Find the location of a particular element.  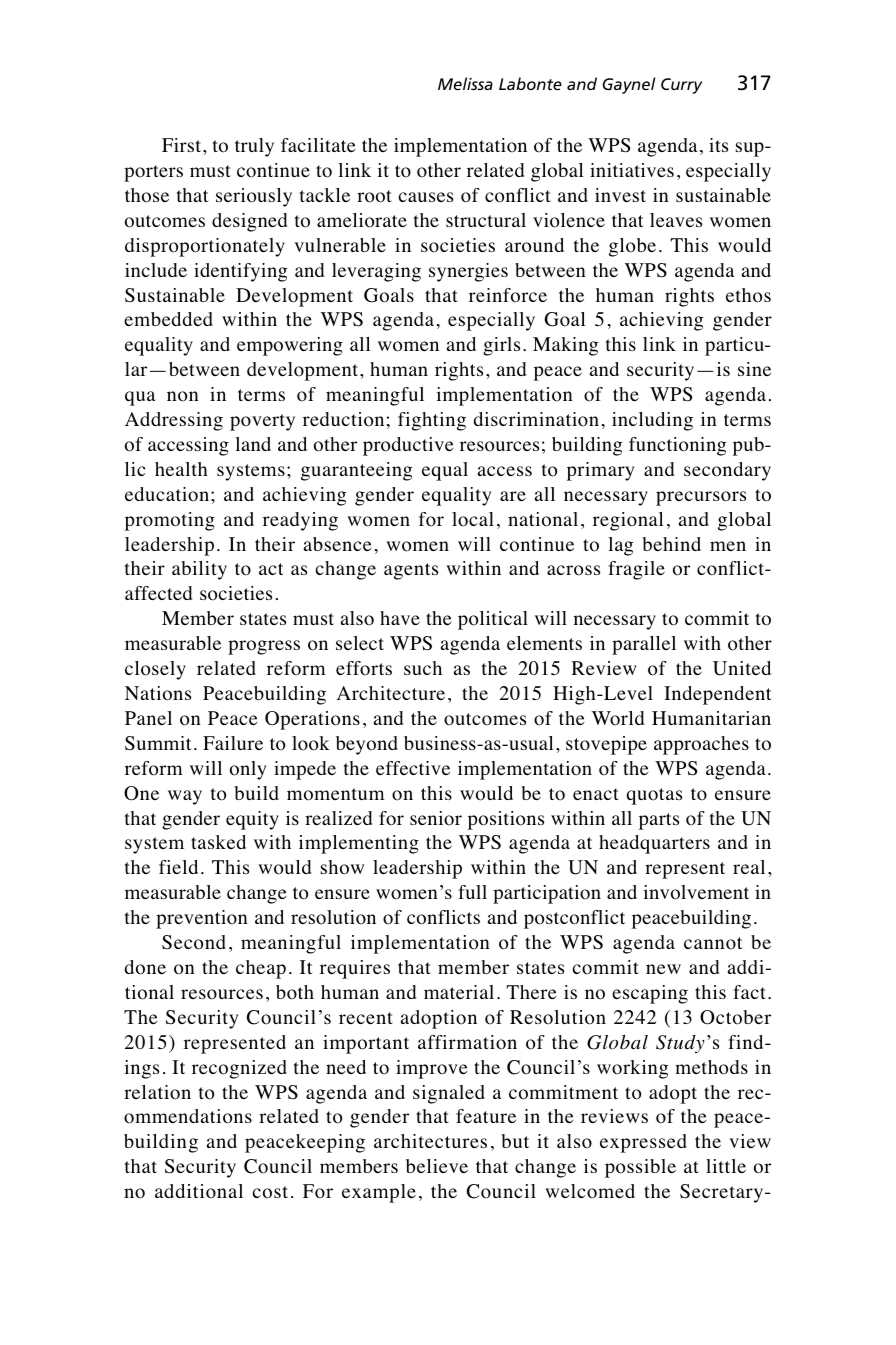

causes is located at coordinates (425, 197).
